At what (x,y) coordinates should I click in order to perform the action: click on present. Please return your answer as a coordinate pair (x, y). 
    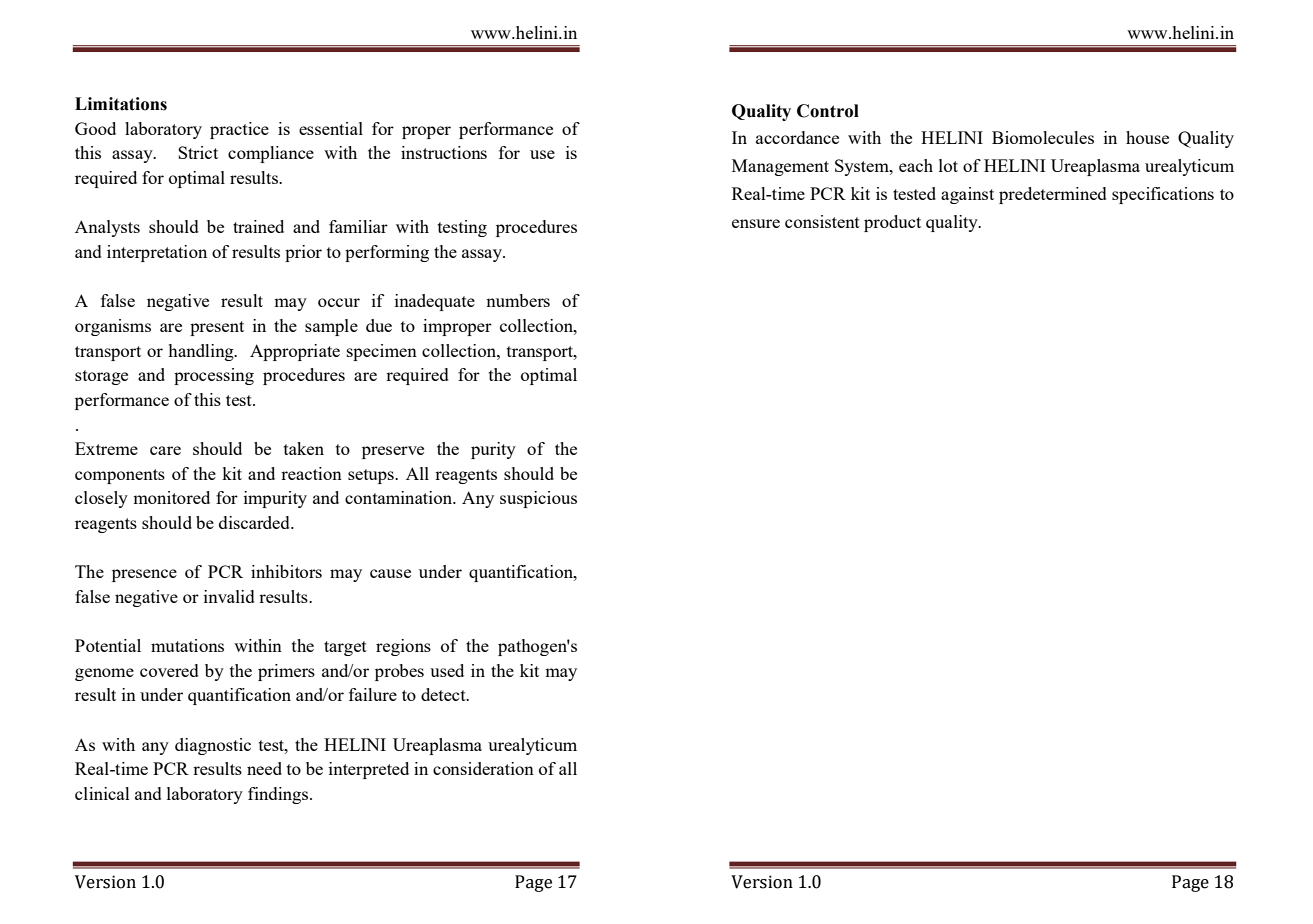
    Looking at the image, I should click on (217, 328).
